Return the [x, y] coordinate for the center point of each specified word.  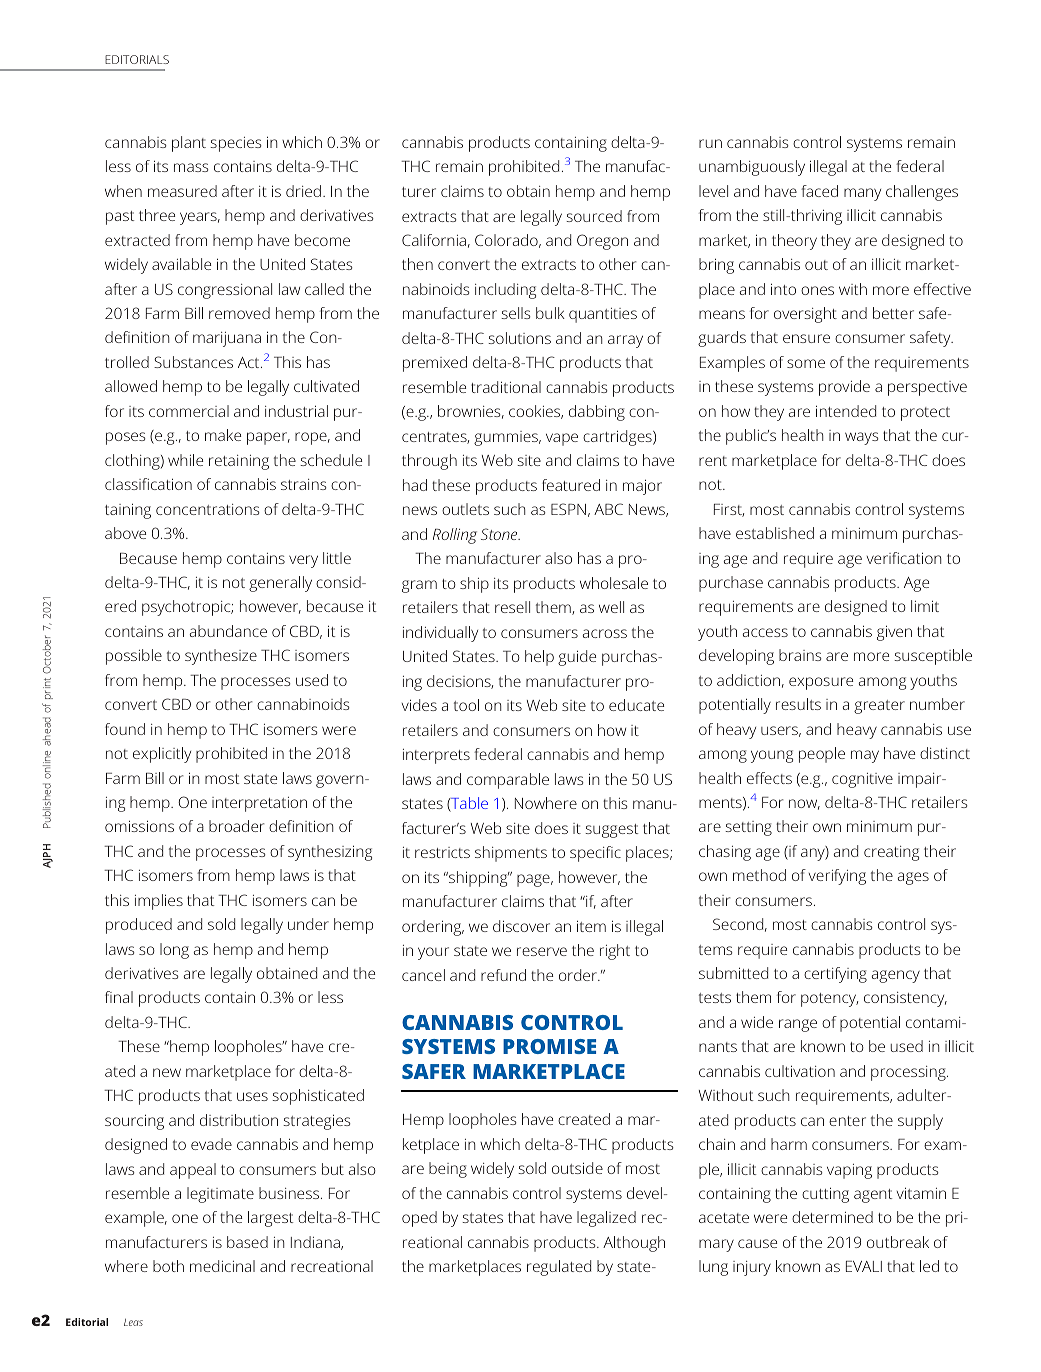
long [174, 951]
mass [191, 167]
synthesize [221, 657]
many [862, 194]
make [223, 435]
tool [466, 705]
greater [879, 707]
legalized [606, 1219]
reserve [542, 951]
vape [562, 439]
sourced [594, 216]
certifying [835, 975]
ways [861, 438]
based [247, 1242]
